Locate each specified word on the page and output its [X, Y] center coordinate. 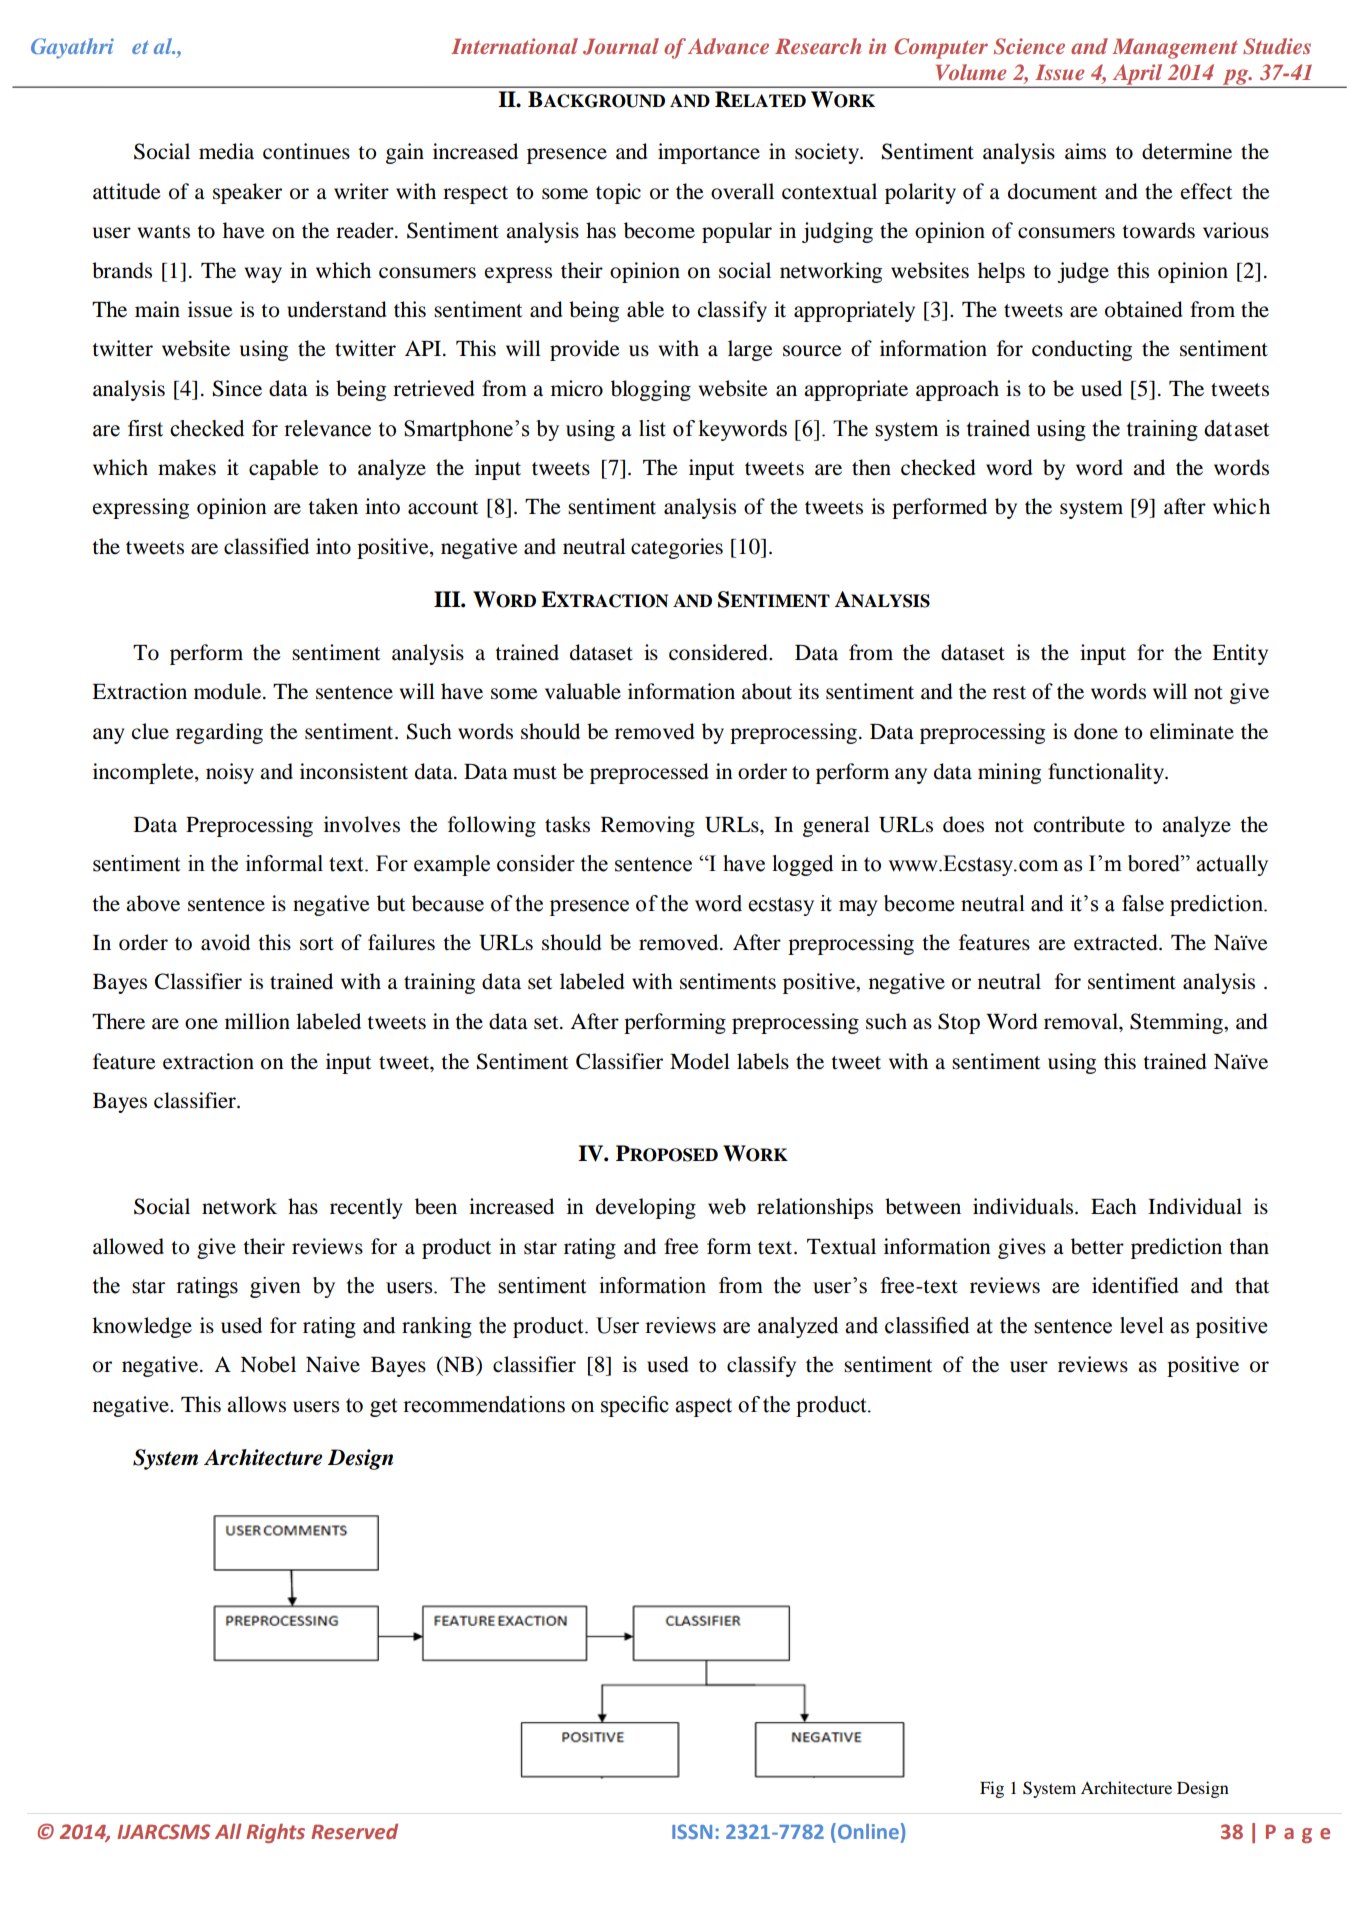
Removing [648, 826]
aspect [703, 1407]
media [226, 151]
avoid [225, 942]
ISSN [692, 1831]
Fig [992, 1789]
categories [677, 548]
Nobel [268, 1364]
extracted [1117, 942]
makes [187, 467]
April [1137, 75]
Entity [1240, 654]
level [1142, 1325]
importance [709, 153]
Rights [275, 1833]
